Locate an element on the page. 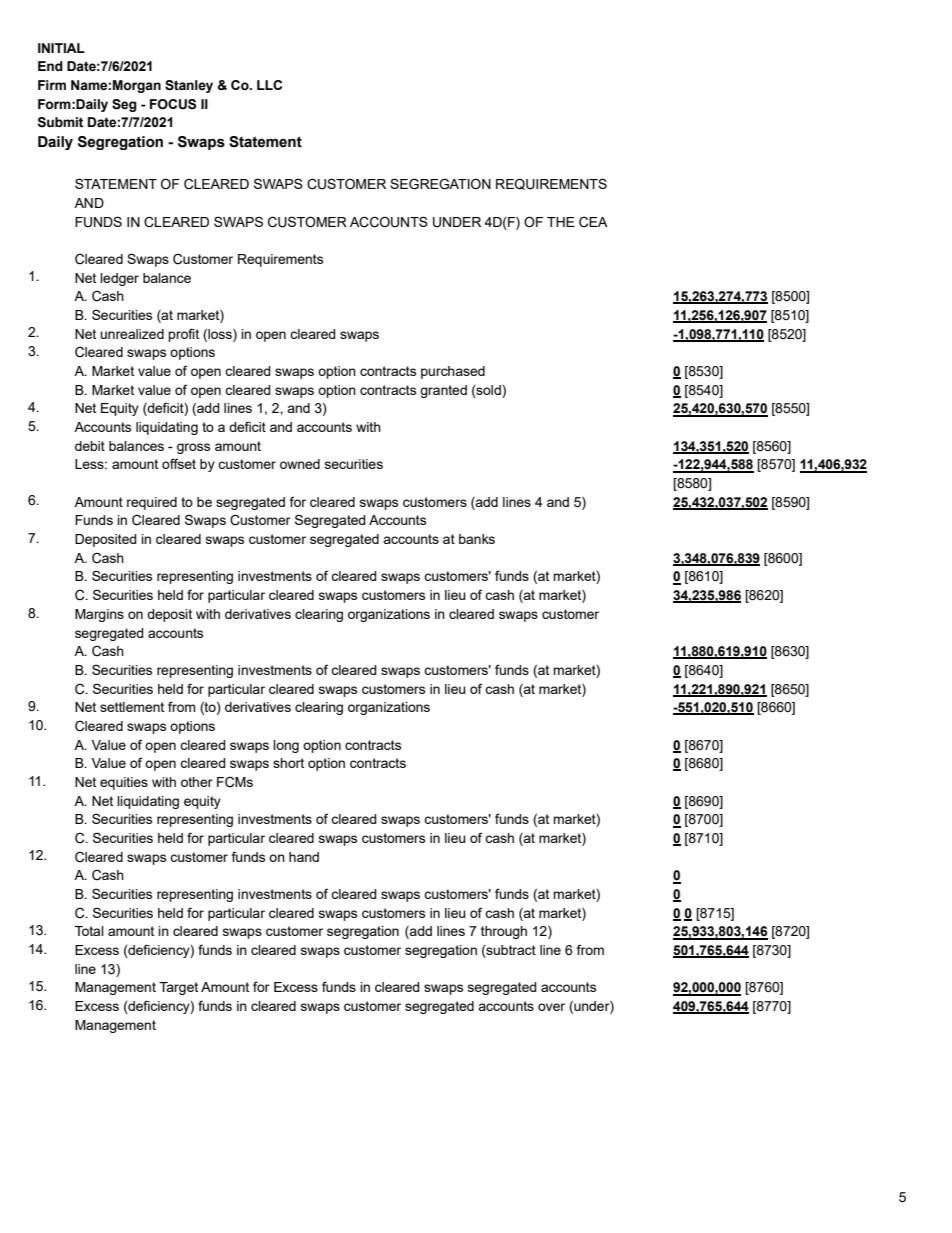 The image size is (952, 1233). CEA is located at coordinates (593, 222).
